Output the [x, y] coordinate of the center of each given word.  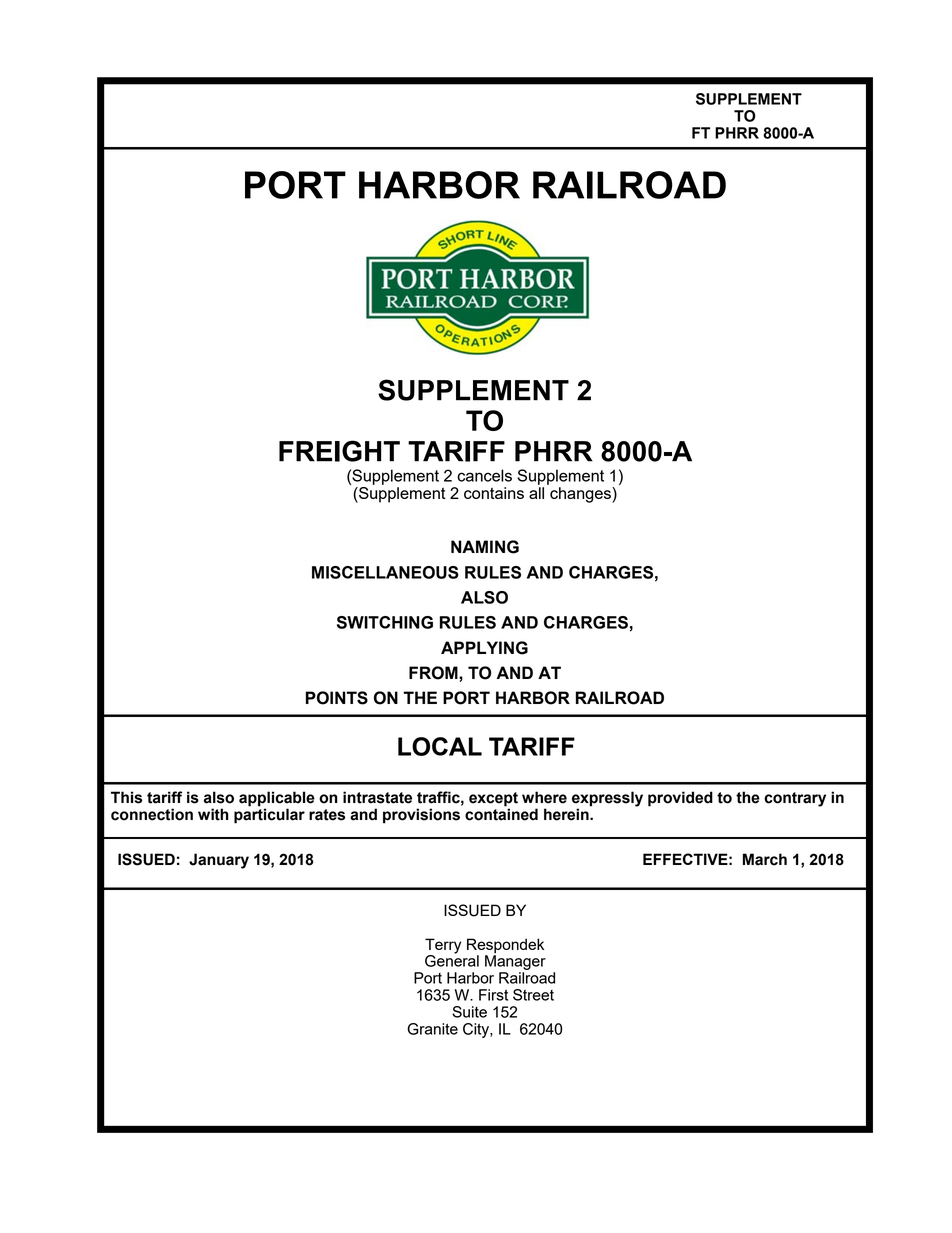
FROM [434, 673]
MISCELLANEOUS [385, 572]
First [493, 995]
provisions [421, 816]
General [452, 960]
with [213, 814]
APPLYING [484, 648]
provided [680, 799]
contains [494, 493]
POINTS [337, 698]
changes [581, 495]
